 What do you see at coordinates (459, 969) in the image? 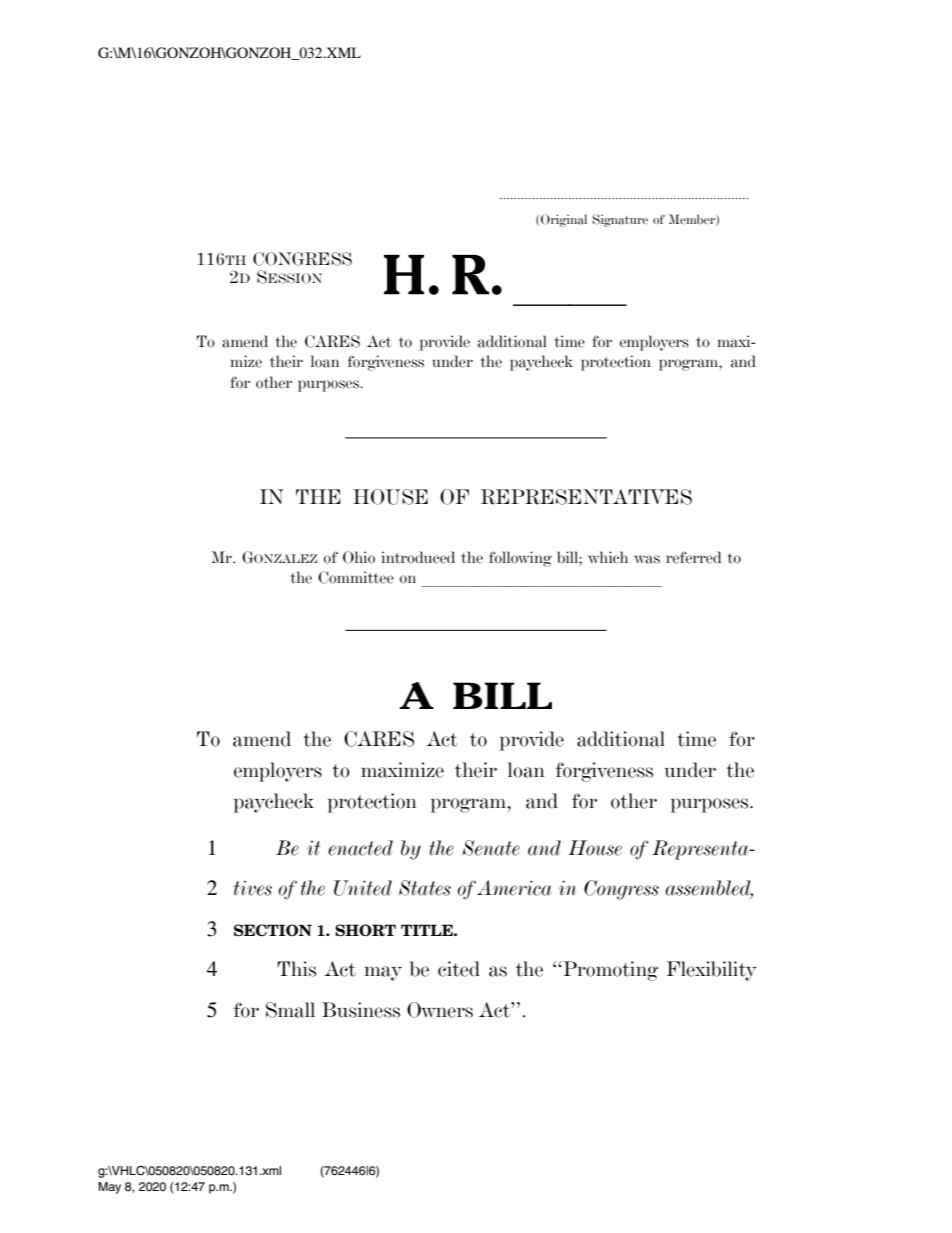
I see `cited` at bounding box center [459, 969].
